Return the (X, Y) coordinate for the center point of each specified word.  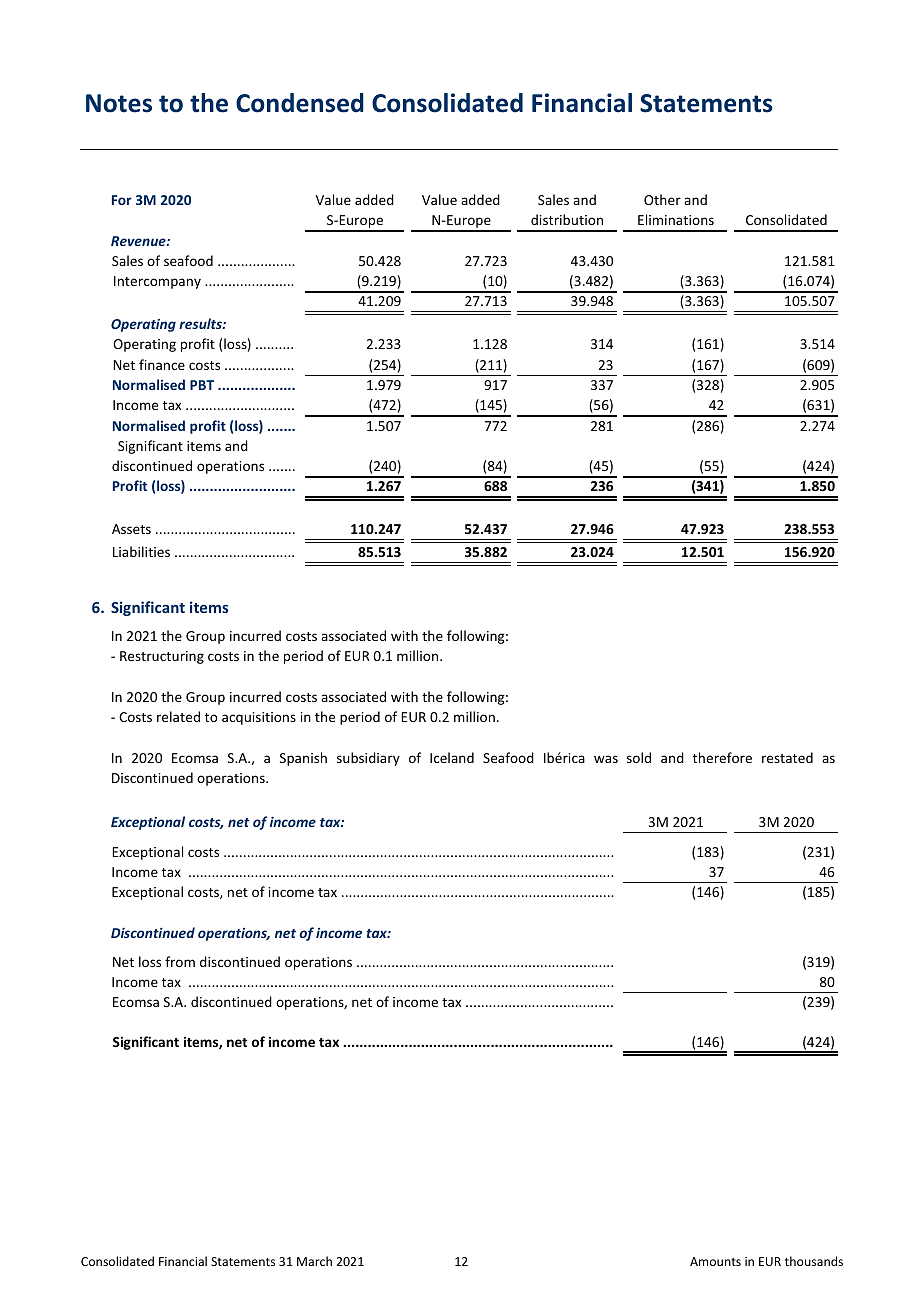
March (314, 1261)
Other (662, 199)
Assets (131, 529)
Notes (119, 103)
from (180, 961)
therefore (722, 757)
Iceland (452, 757)
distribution (567, 219)
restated (787, 757)
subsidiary (368, 759)
